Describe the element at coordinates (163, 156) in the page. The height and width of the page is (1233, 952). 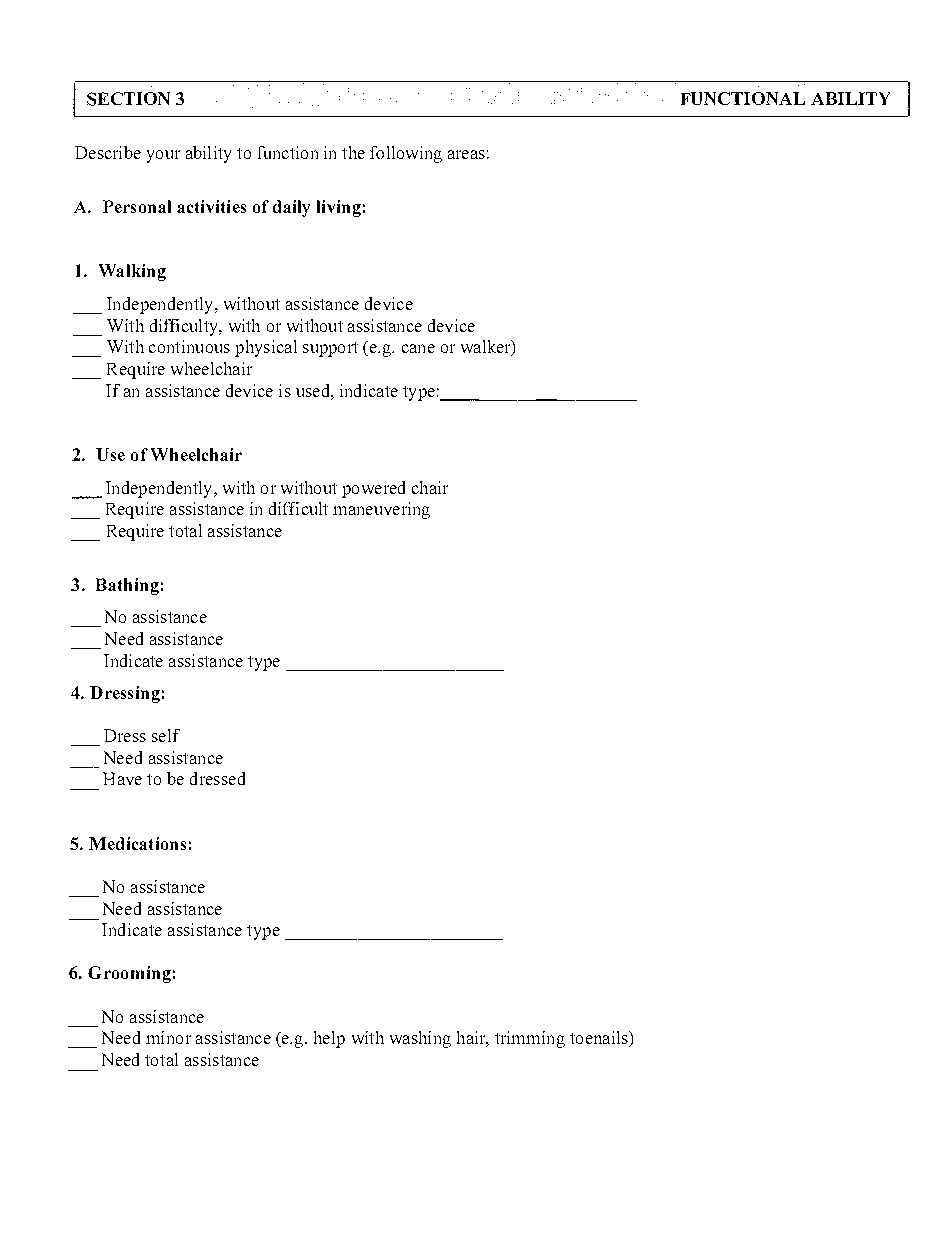
I see `your` at that location.
